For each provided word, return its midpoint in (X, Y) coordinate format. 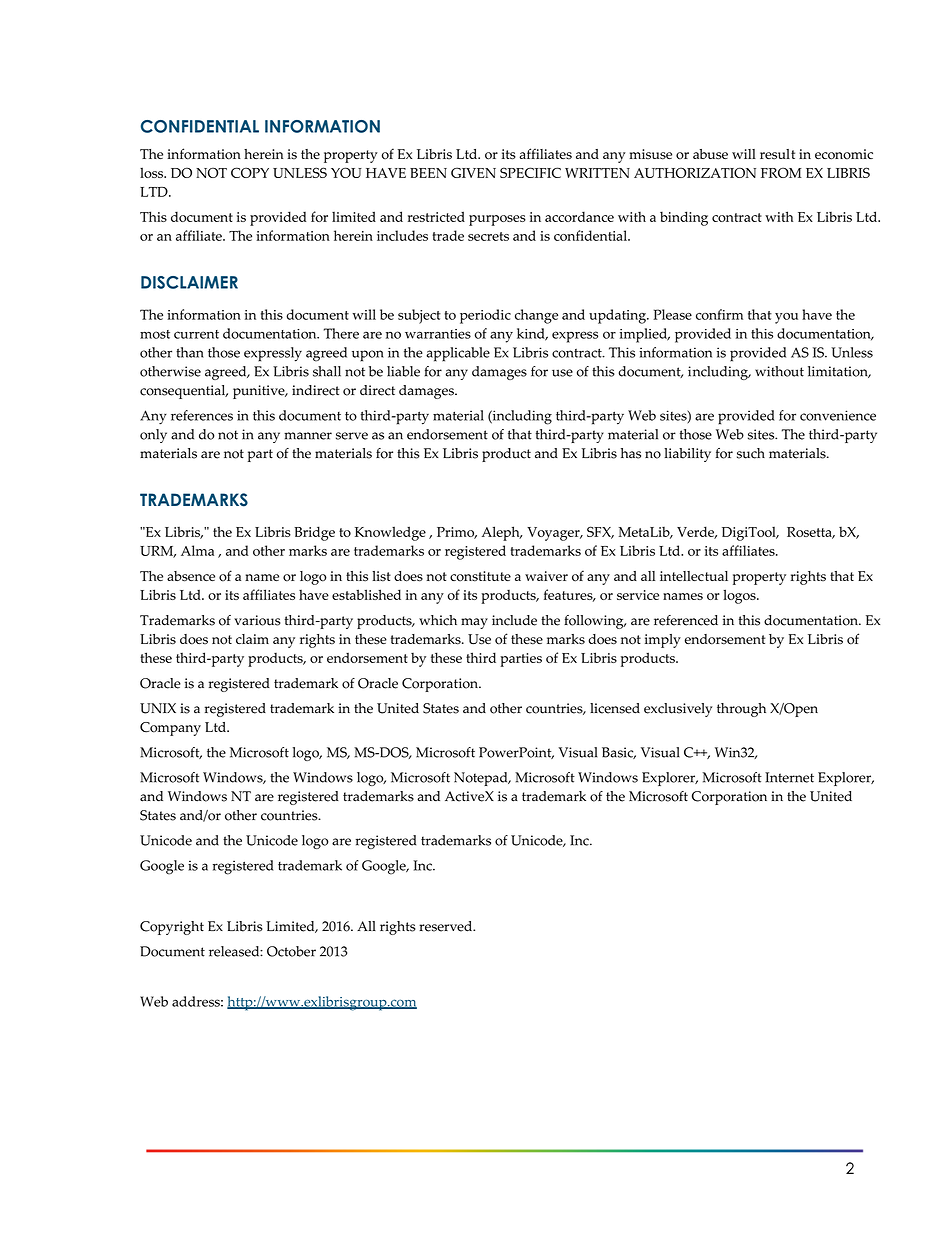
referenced (686, 620)
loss (153, 172)
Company (170, 729)
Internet (789, 777)
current (196, 334)
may (474, 623)
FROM (781, 172)
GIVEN (473, 172)
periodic (485, 316)
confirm (719, 314)
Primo (457, 533)
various (257, 620)
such (751, 453)
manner (308, 436)
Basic (619, 753)
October (291, 951)
